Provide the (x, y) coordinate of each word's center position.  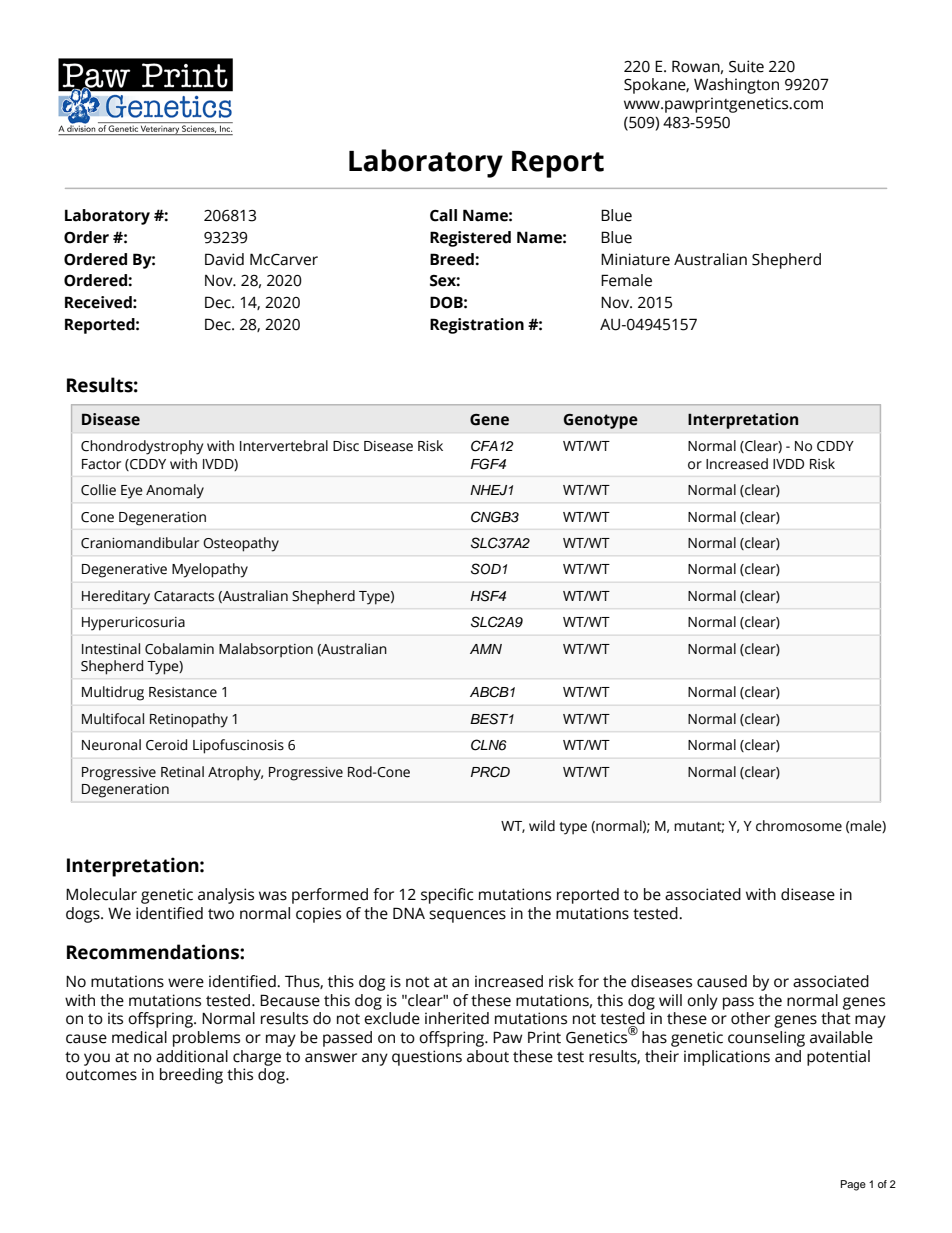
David (224, 259)
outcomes (101, 1075)
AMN (486, 649)
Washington (736, 86)
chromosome (799, 826)
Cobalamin (179, 649)
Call (443, 215)
